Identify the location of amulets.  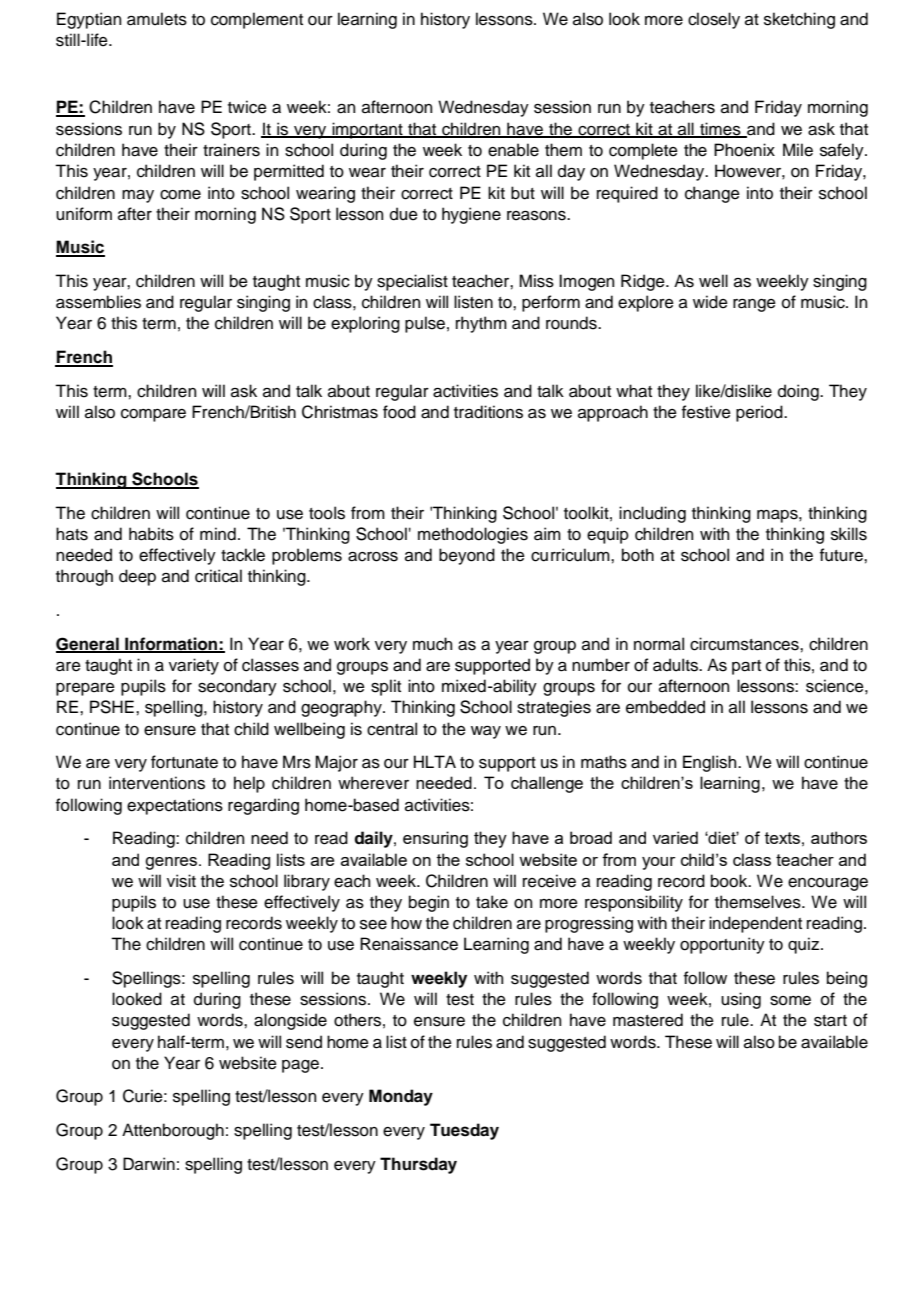
(157, 19).
